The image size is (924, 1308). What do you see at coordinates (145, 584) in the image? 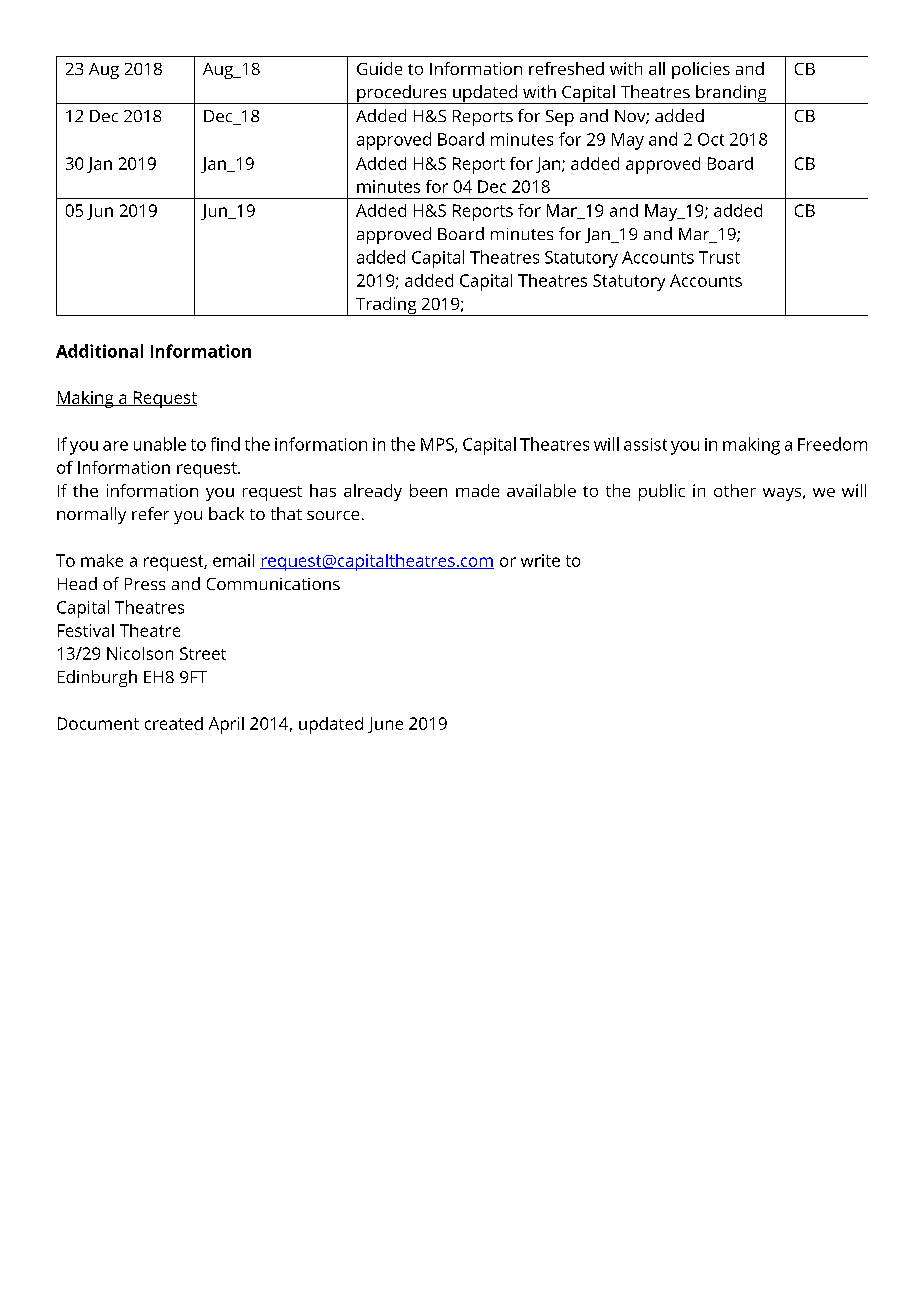
I see `Press` at bounding box center [145, 584].
